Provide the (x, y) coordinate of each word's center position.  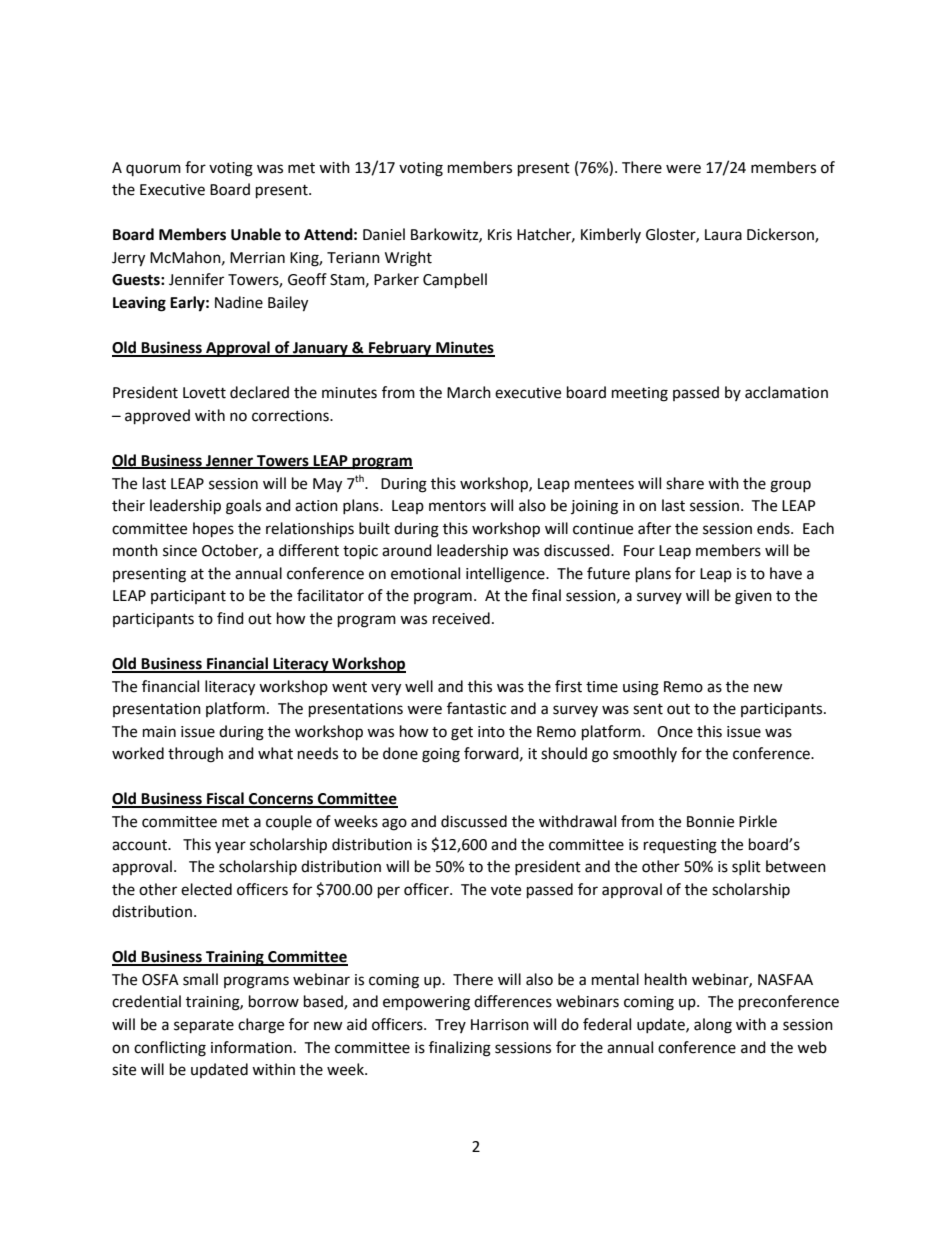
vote (506, 890)
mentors (457, 506)
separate (204, 1027)
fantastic (476, 708)
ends (774, 528)
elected (206, 889)
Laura (723, 235)
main (159, 732)
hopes (213, 530)
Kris (500, 235)
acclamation (786, 392)
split (746, 867)
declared (259, 392)
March (469, 392)
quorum (153, 170)
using (641, 688)
